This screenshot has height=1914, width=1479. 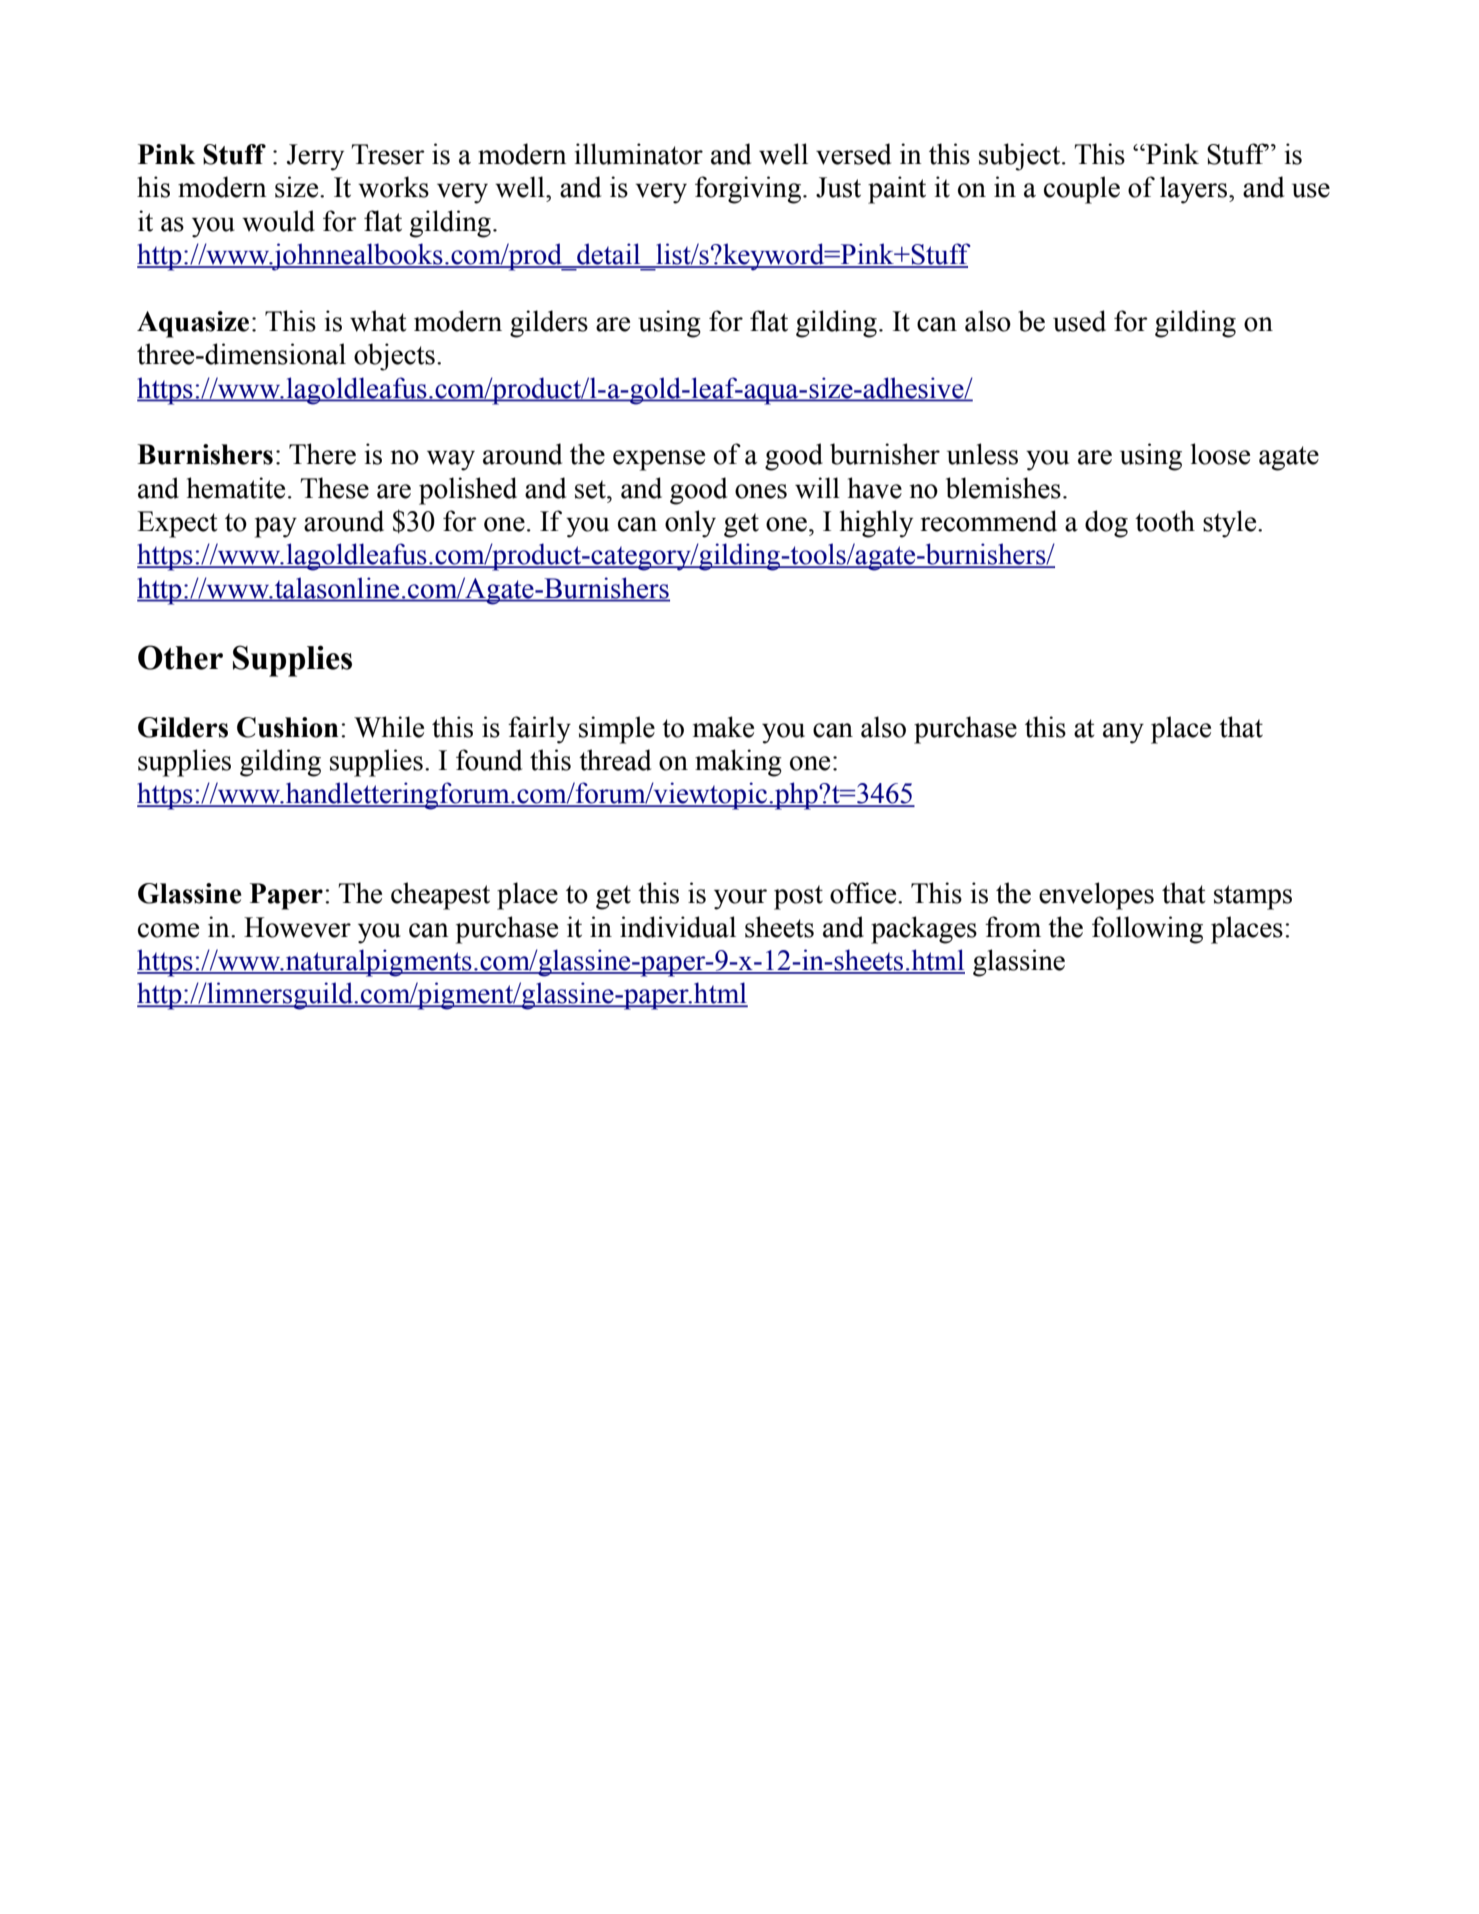 What do you see at coordinates (315, 157) in the screenshot?
I see `Jerry` at bounding box center [315, 157].
